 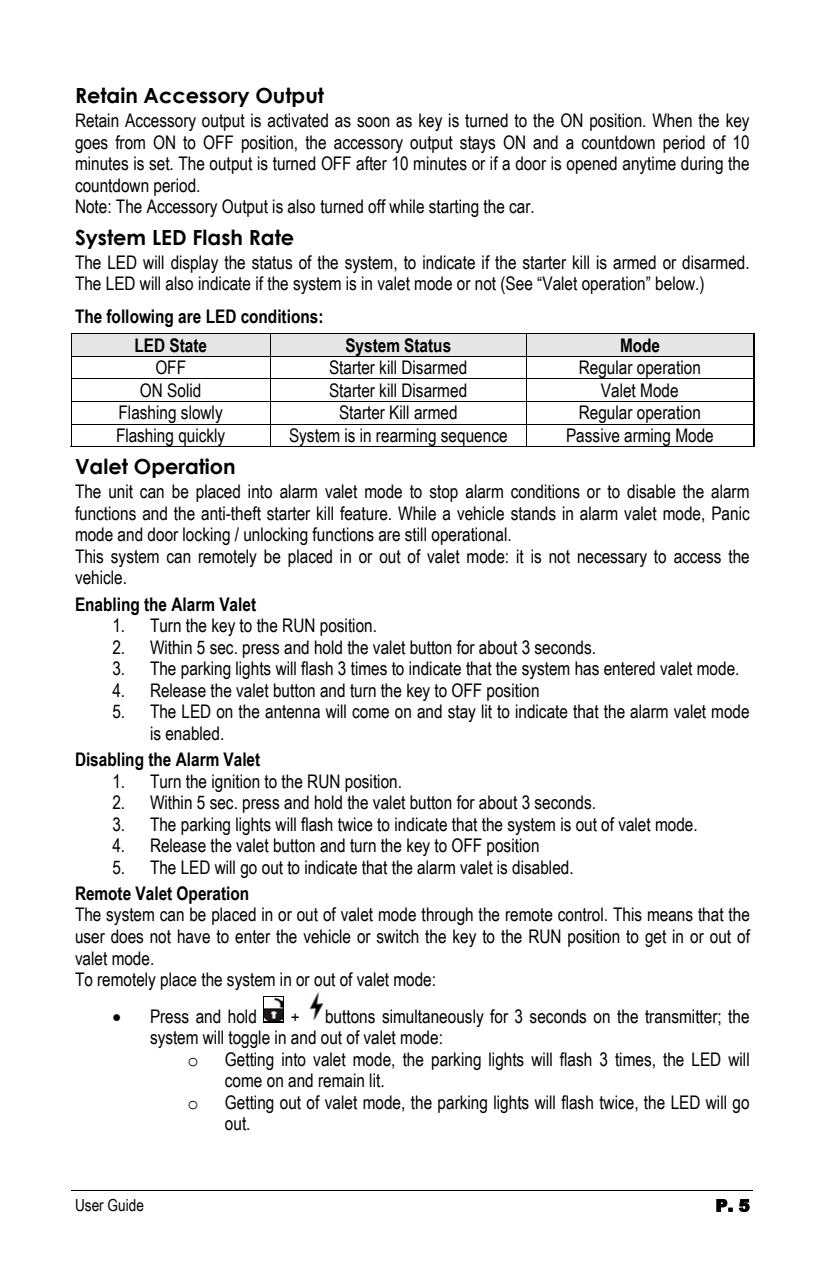 I want to click on remain, so click(x=341, y=1080).
